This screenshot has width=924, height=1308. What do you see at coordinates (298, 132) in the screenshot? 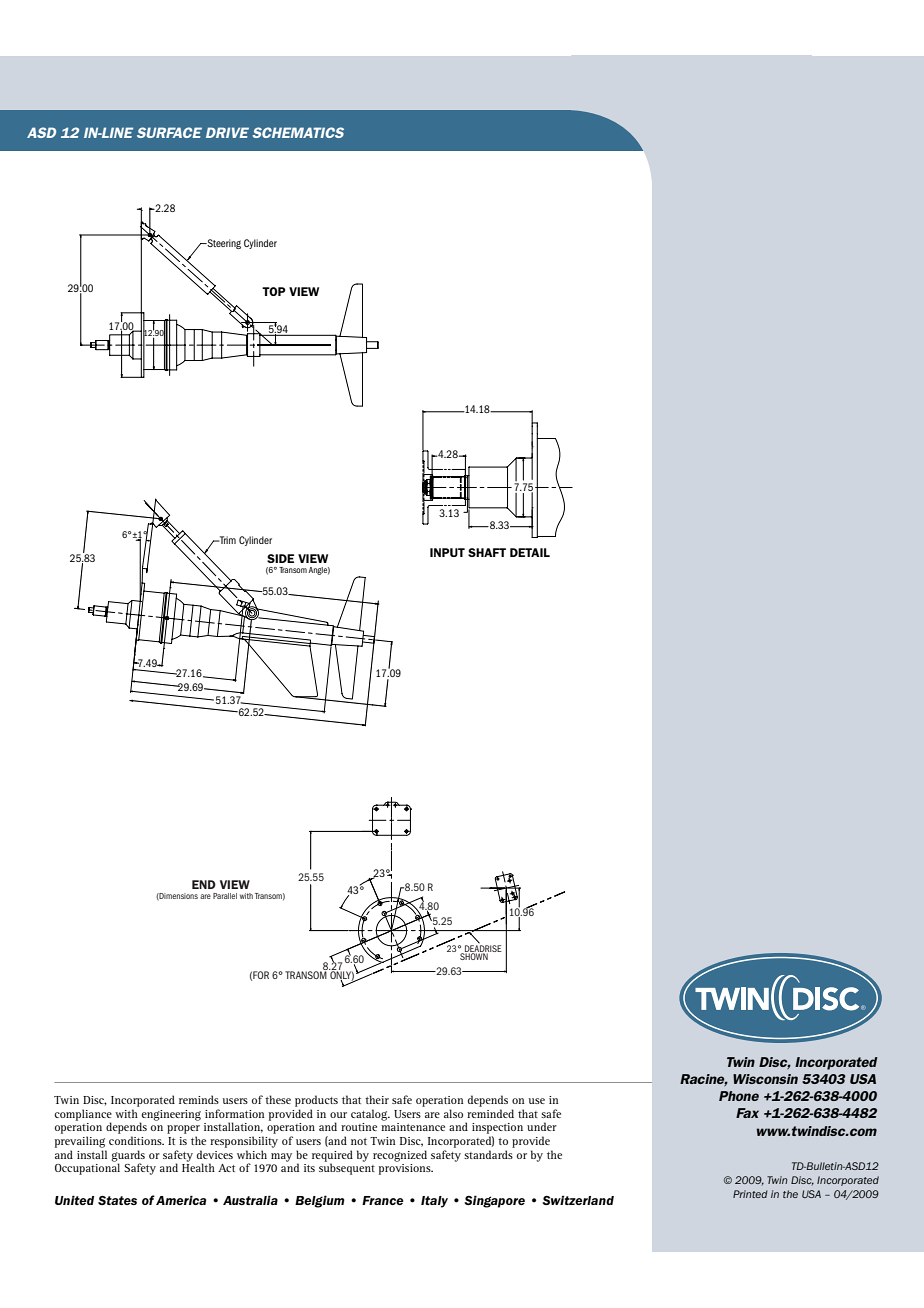
I see `SCHEMATICS` at bounding box center [298, 132].
